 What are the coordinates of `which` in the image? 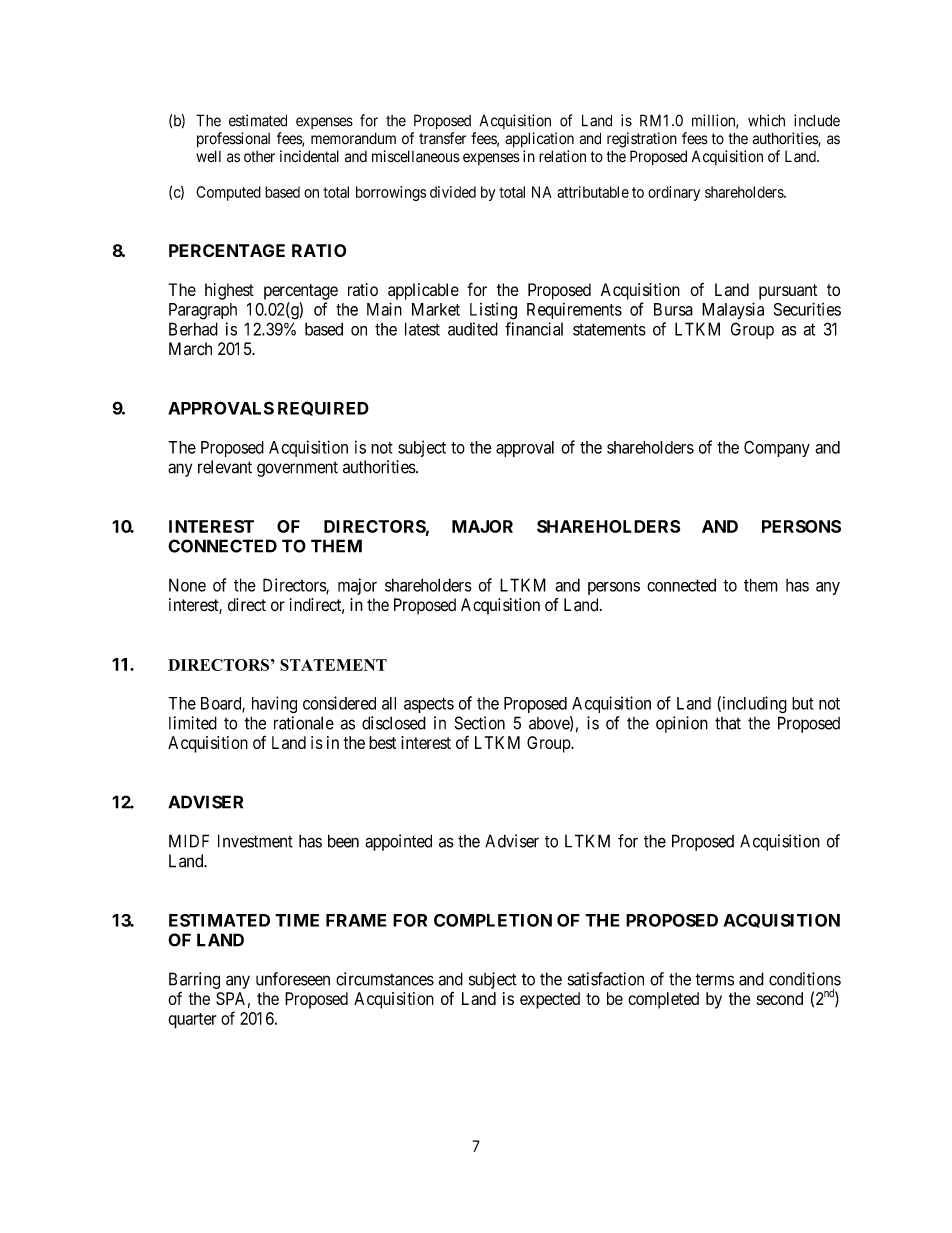 It's located at (766, 120).
